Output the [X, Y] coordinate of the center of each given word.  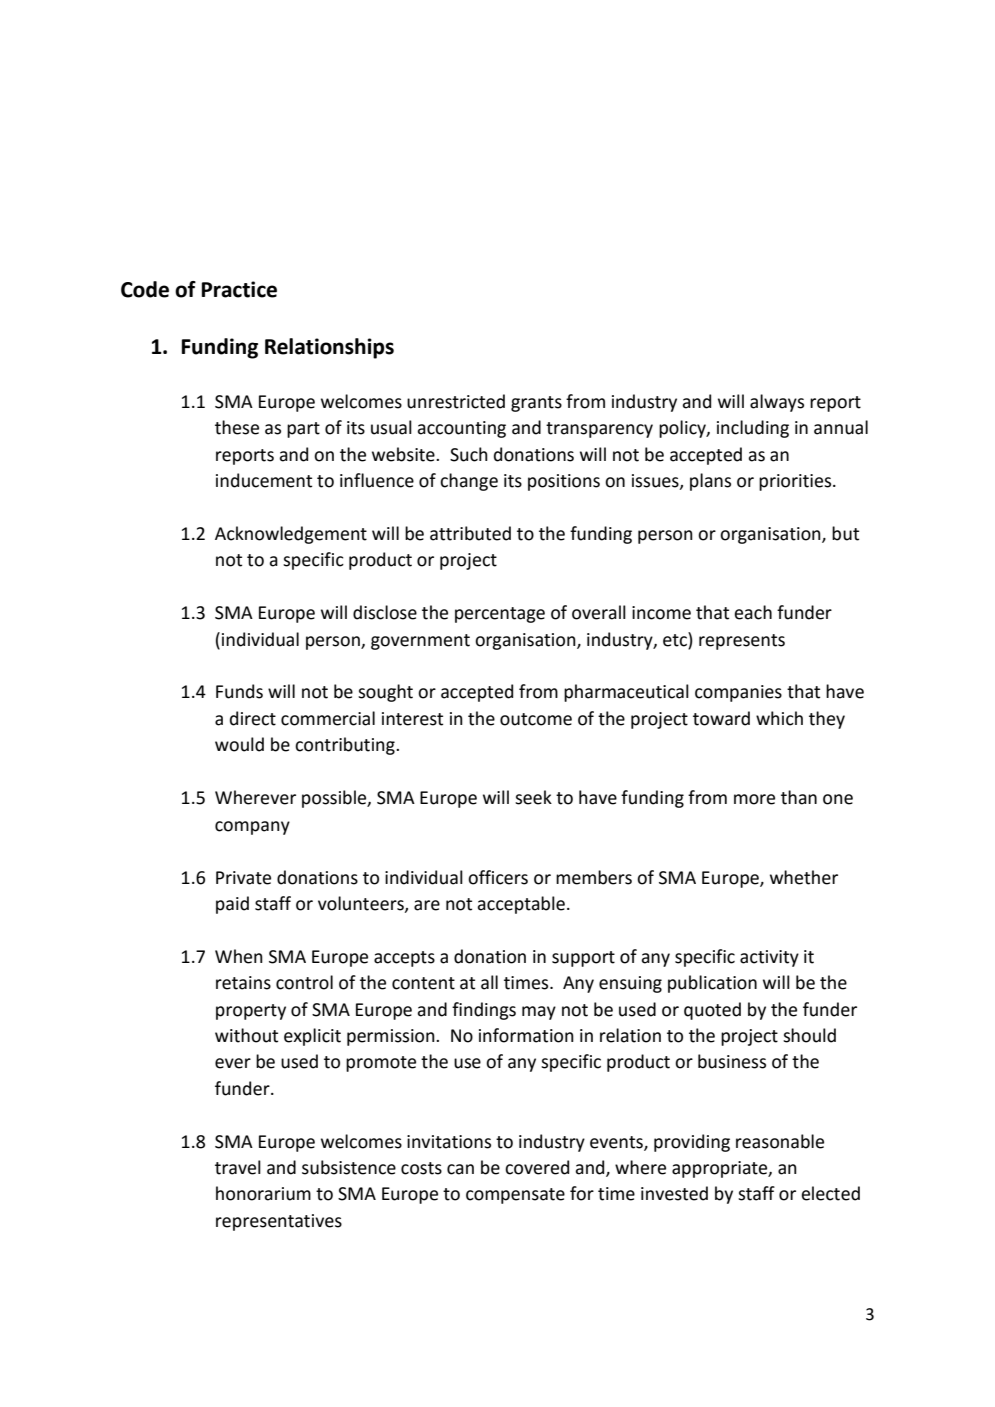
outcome [536, 719]
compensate [515, 1196]
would [239, 744]
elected [830, 1193]
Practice [239, 289]
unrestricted [456, 401]
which [779, 718]
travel [238, 1167]
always [777, 403]
